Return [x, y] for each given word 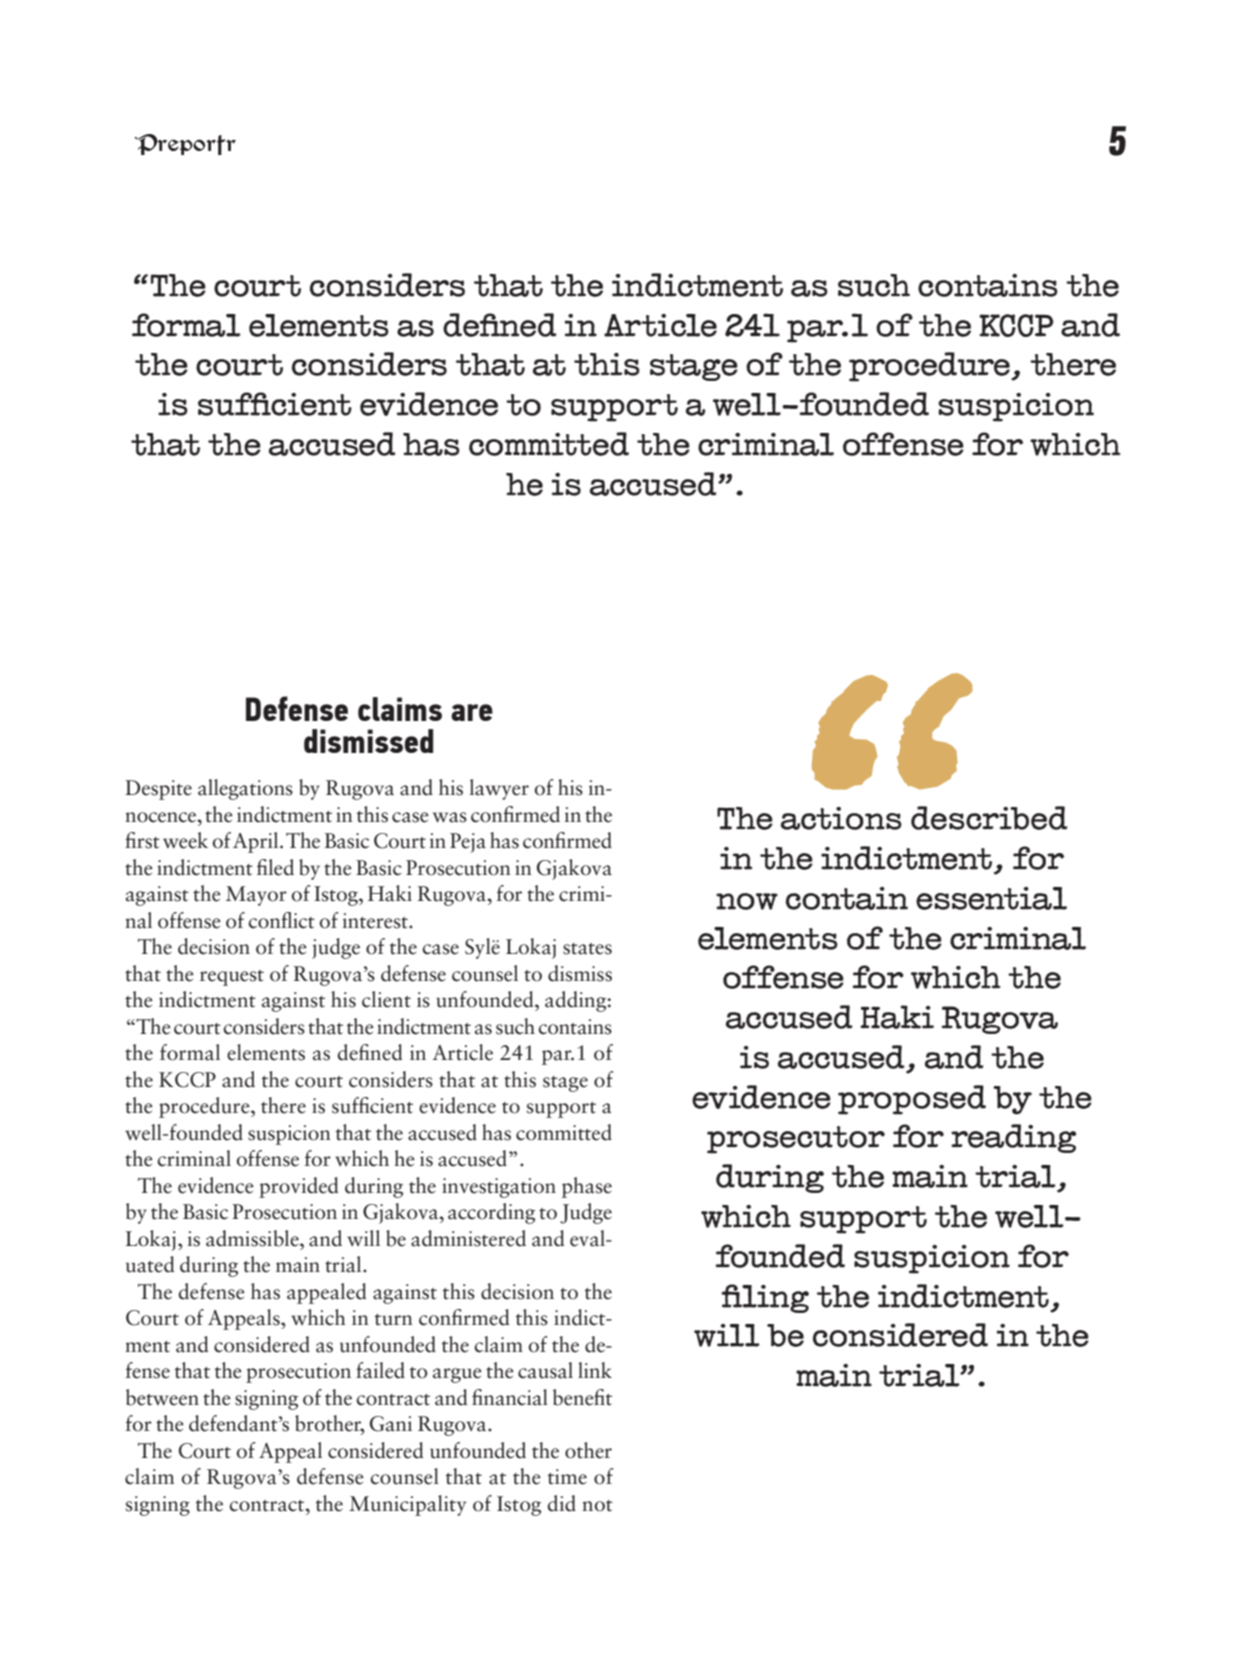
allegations [245, 789]
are [472, 712]
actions [841, 818]
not [597, 1506]
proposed [912, 1100]
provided [299, 1187]
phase [587, 1187]
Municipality [407, 1505]
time [567, 1477]
